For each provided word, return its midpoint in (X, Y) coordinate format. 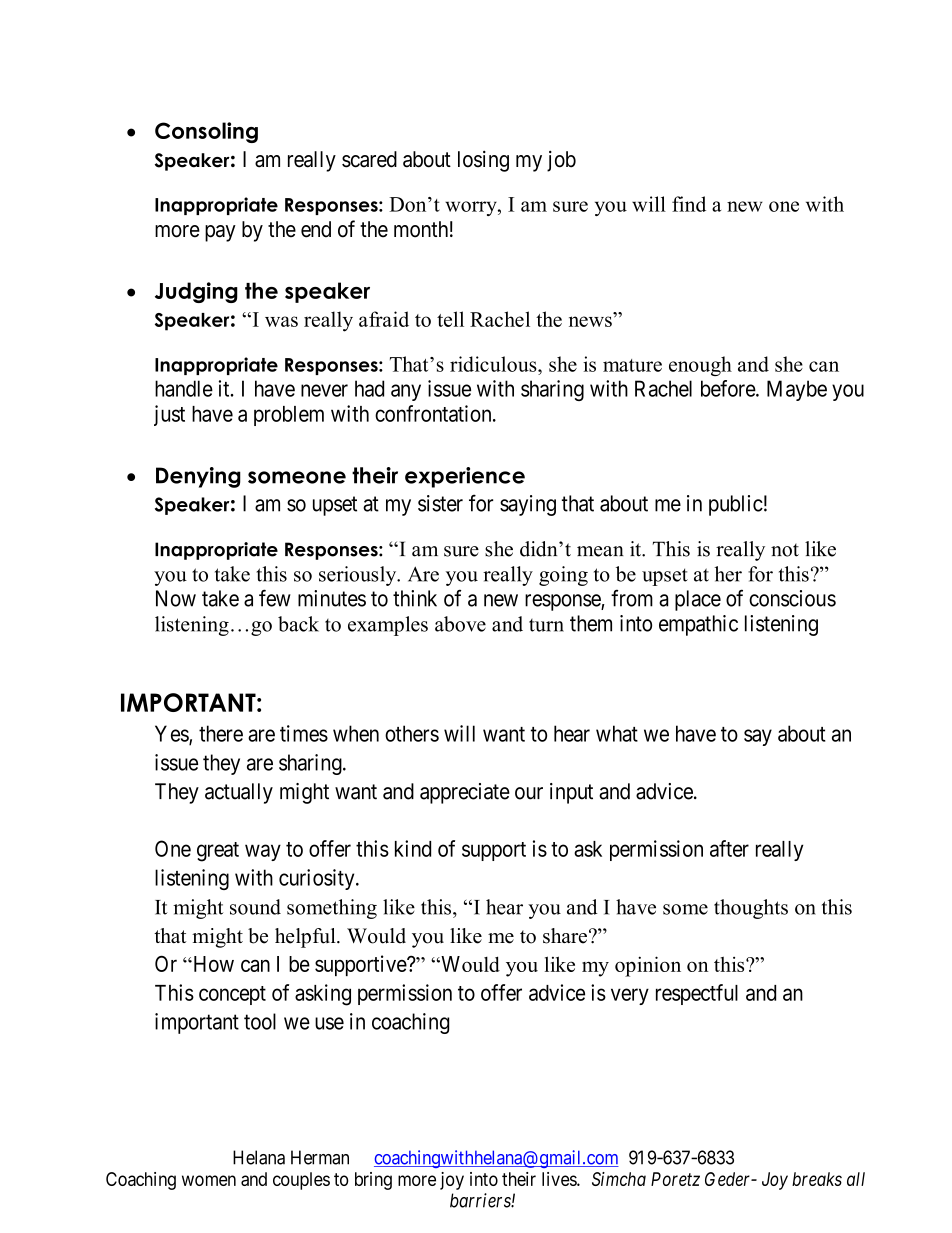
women (209, 1180)
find (689, 204)
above (460, 624)
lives (560, 1179)
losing (483, 161)
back (298, 624)
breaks (817, 1179)
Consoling (206, 132)
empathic (698, 625)
